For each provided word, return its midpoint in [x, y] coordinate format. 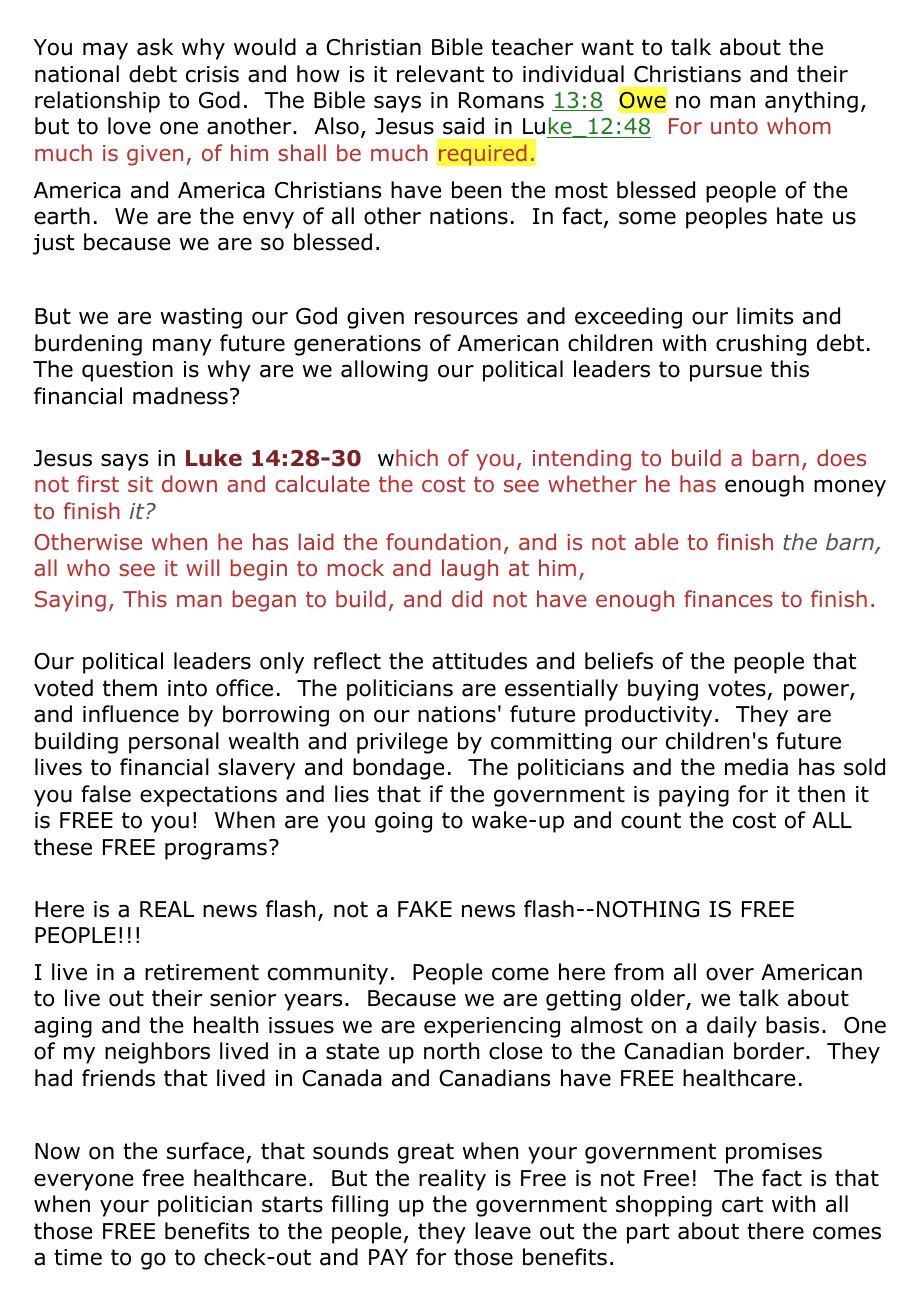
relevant [440, 74]
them [130, 688]
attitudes [479, 661]
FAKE [425, 909]
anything [811, 102]
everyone [83, 1182]
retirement [202, 972]
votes [737, 688]
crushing [761, 345]
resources [466, 318]
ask [155, 47]
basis [792, 1025]
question [127, 371]
